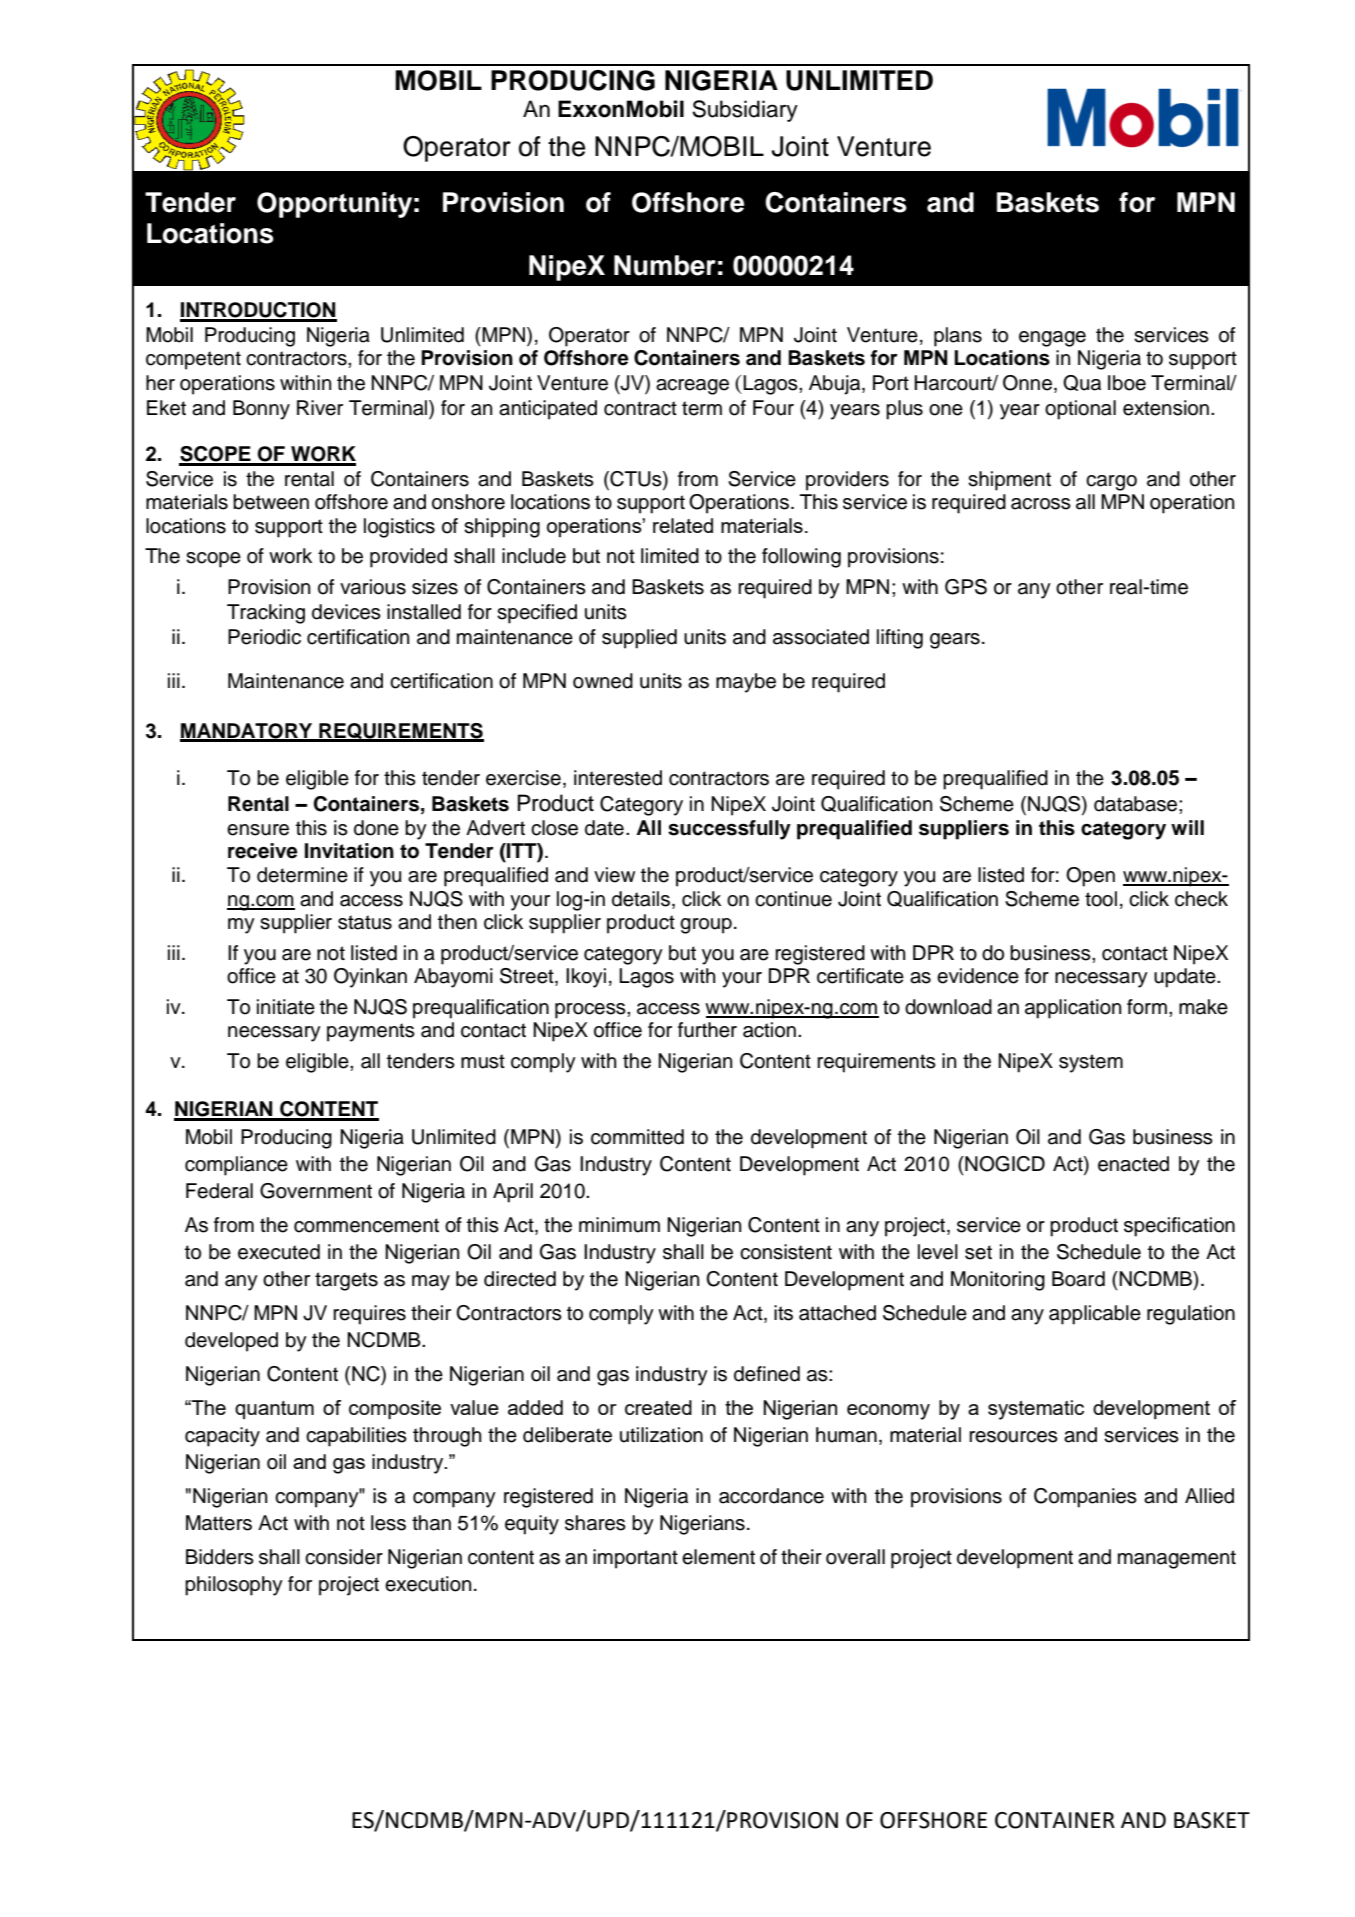 Image resolution: width=1355 pixels, height=1917 pixels. I want to click on payments, so click(371, 1032).
